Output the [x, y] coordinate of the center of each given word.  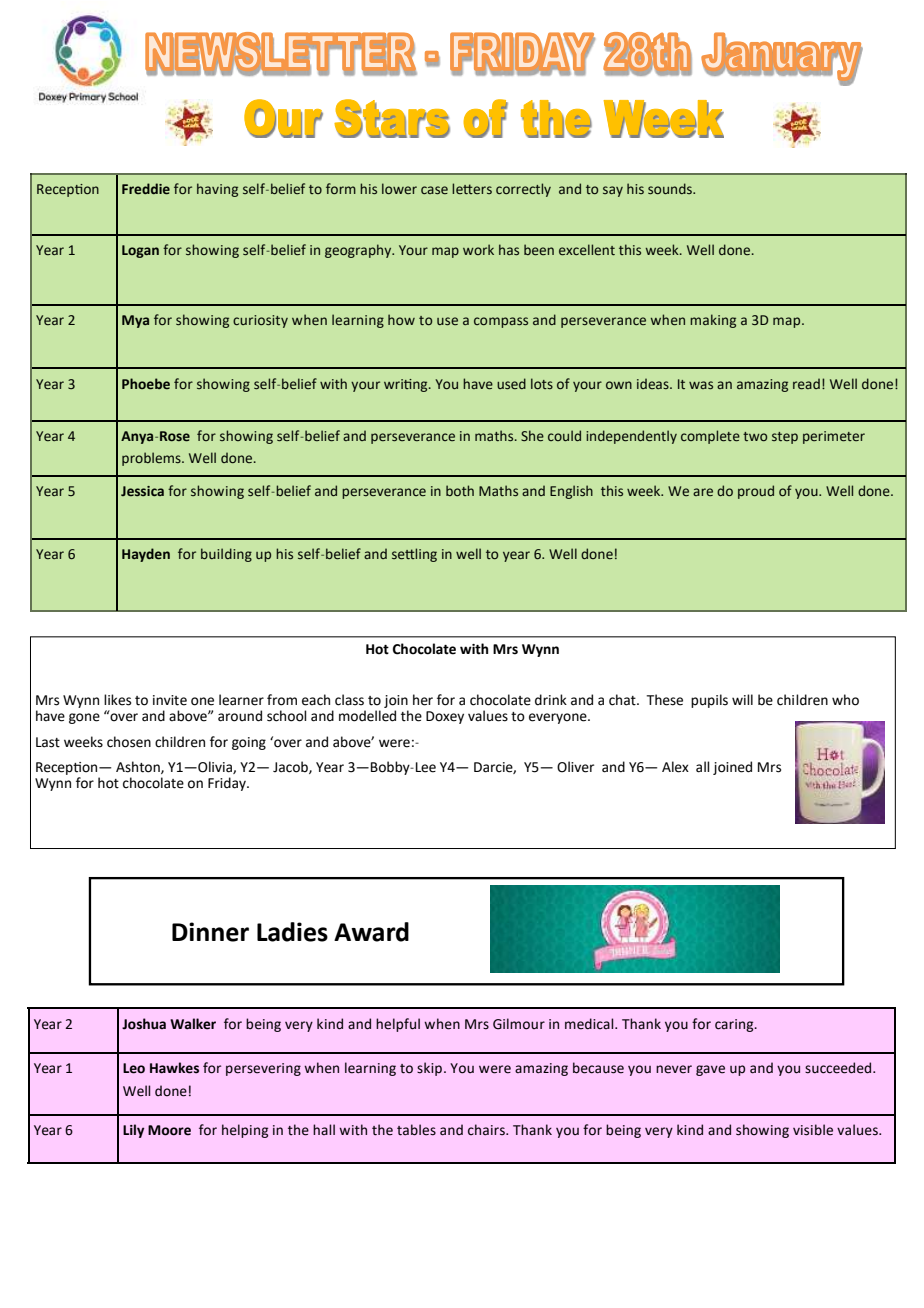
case [434, 190]
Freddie [146, 188]
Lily [133, 1131]
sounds [671, 188]
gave [710, 1070]
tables [416, 1130]
